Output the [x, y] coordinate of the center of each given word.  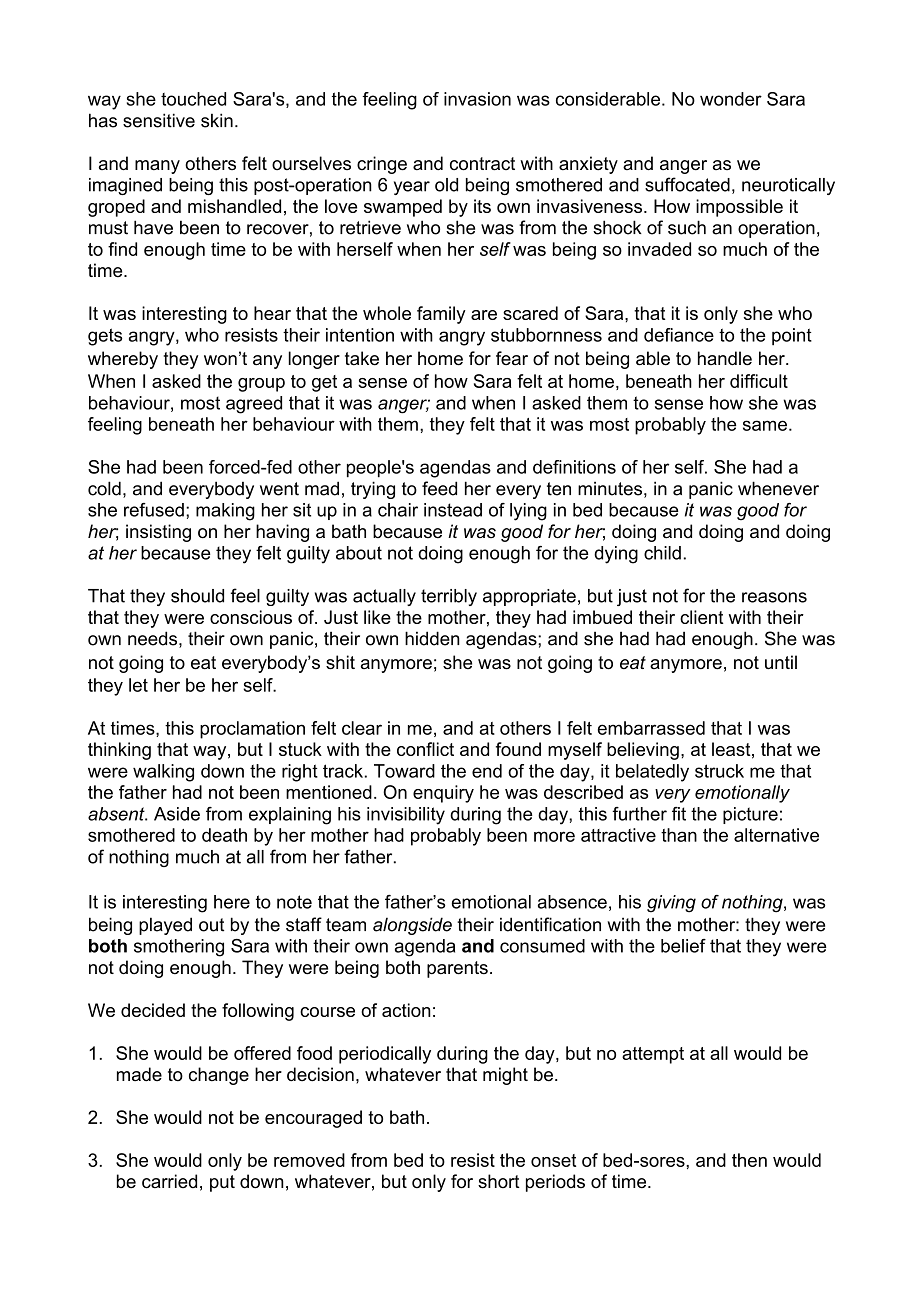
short [499, 1181]
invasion [477, 99]
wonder [731, 99]
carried [169, 1181]
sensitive [159, 120]
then [749, 1160]
